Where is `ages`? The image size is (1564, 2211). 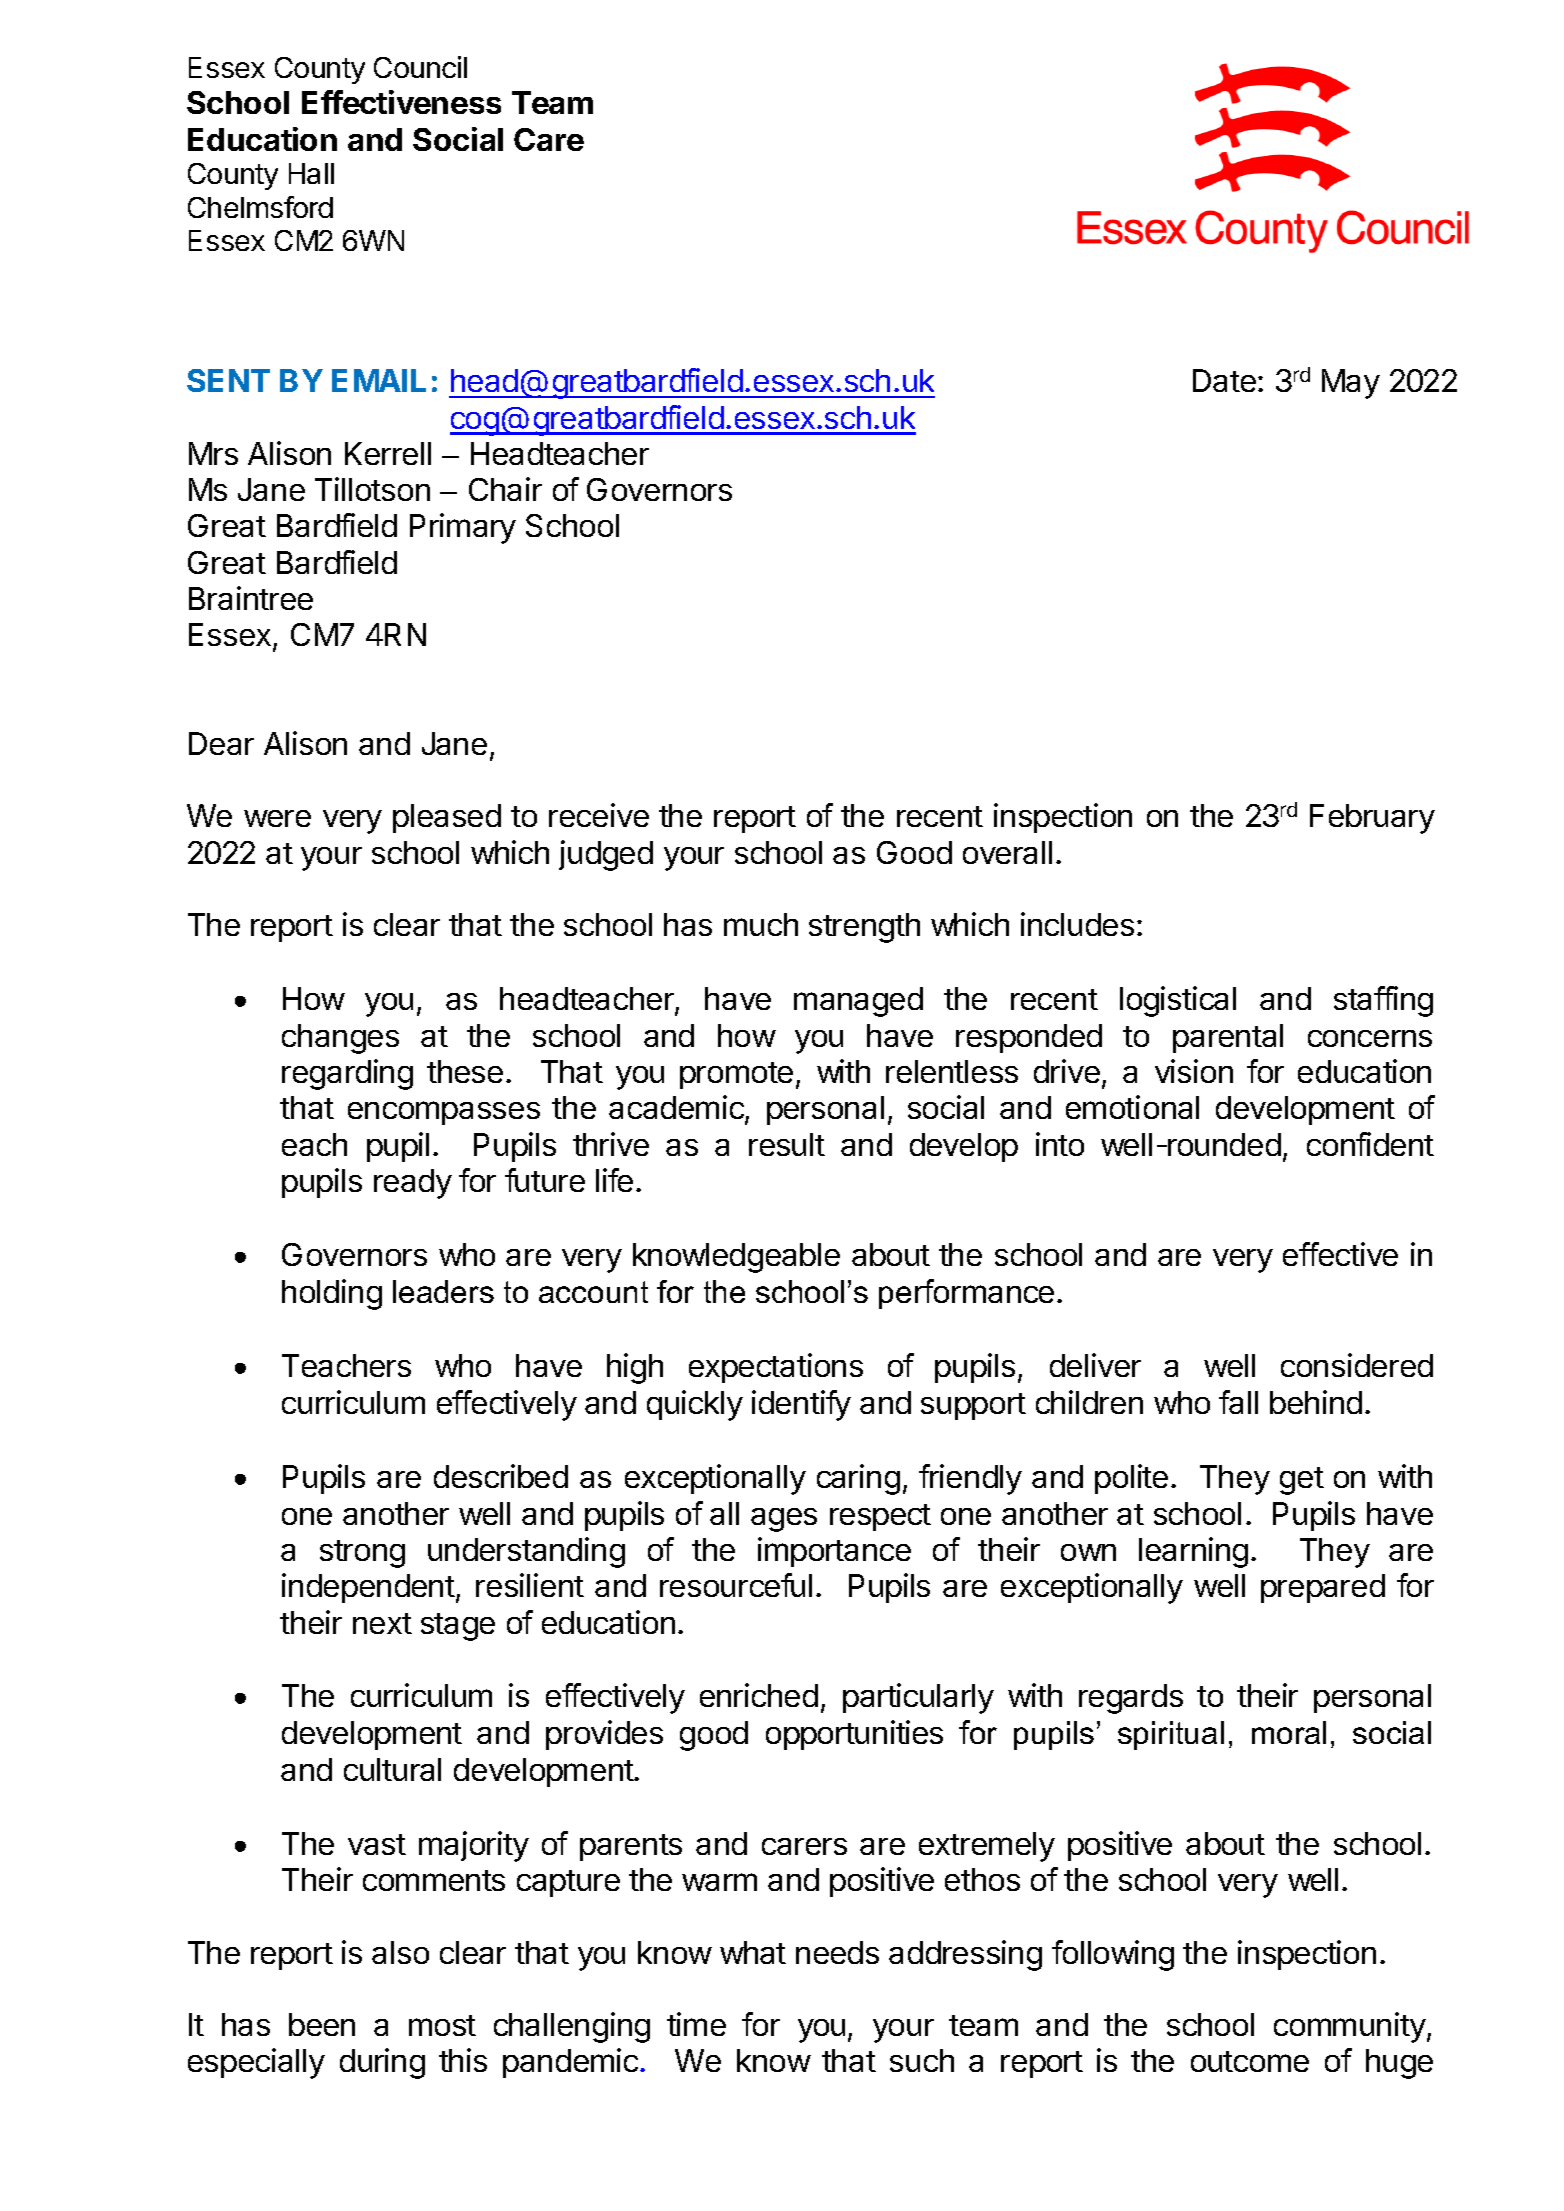
ages is located at coordinates (784, 1520).
